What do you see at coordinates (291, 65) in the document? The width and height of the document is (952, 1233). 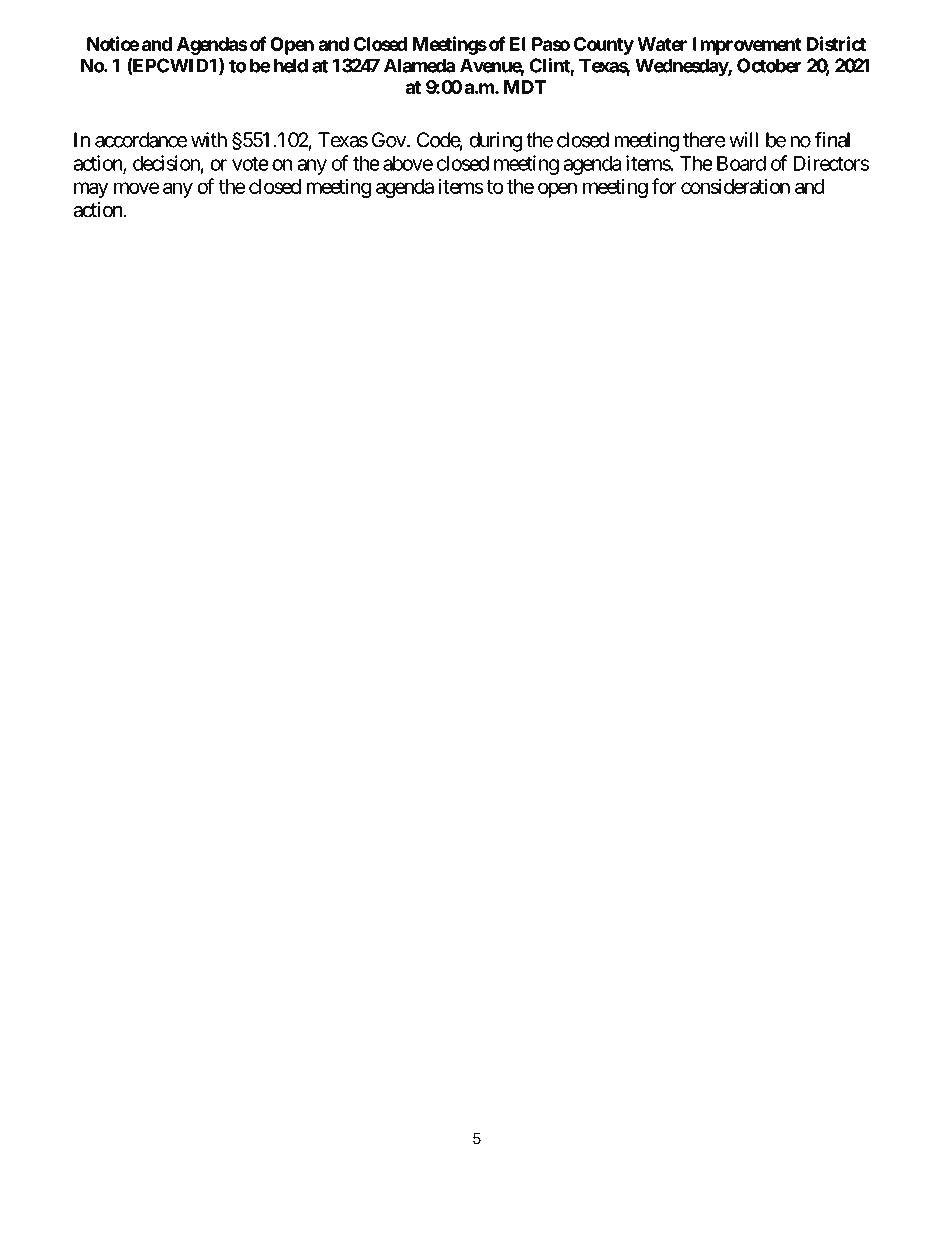 I see `held` at bounding box center [291, 65].
